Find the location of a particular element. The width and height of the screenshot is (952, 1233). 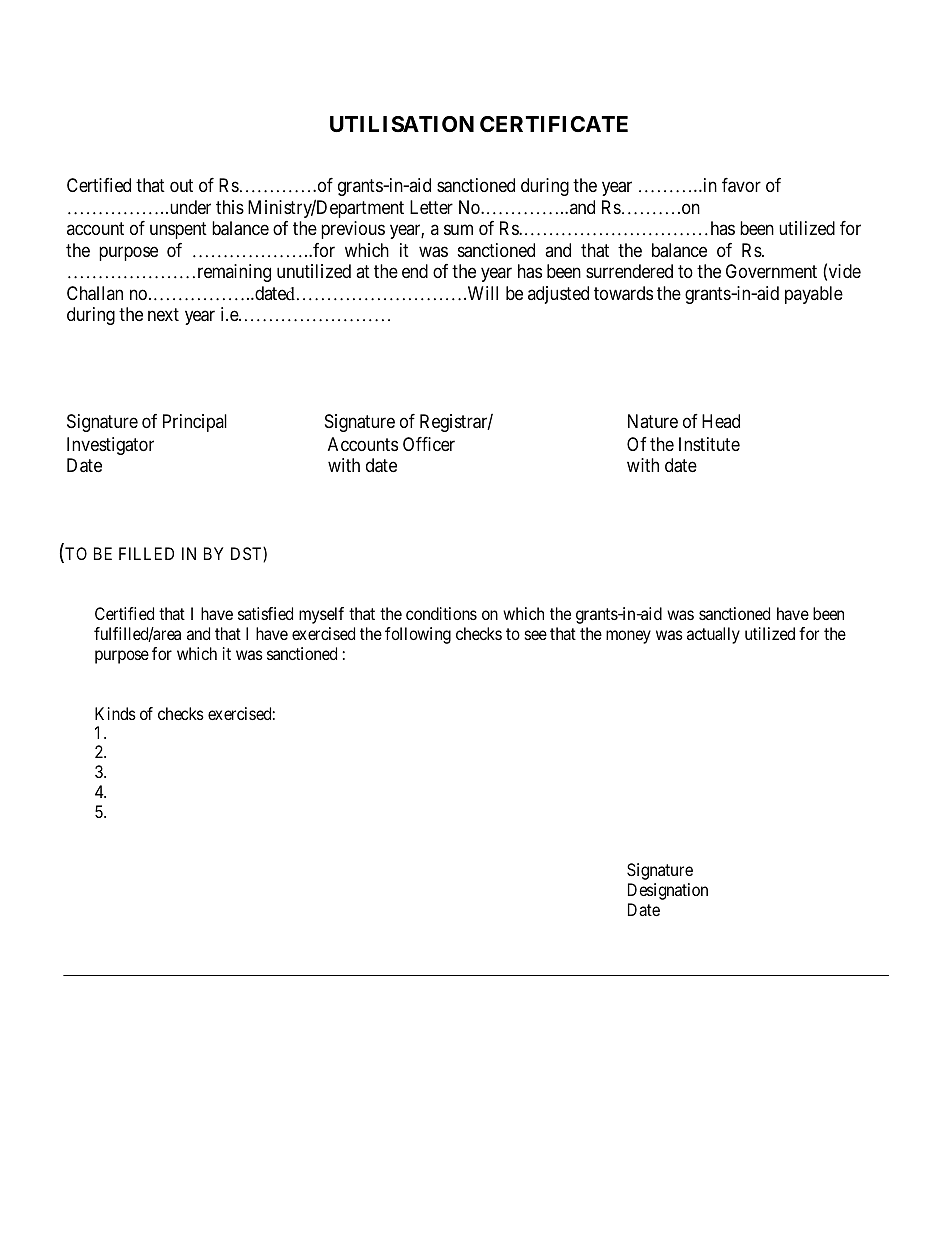

out is located at coordinates (181, 185).
